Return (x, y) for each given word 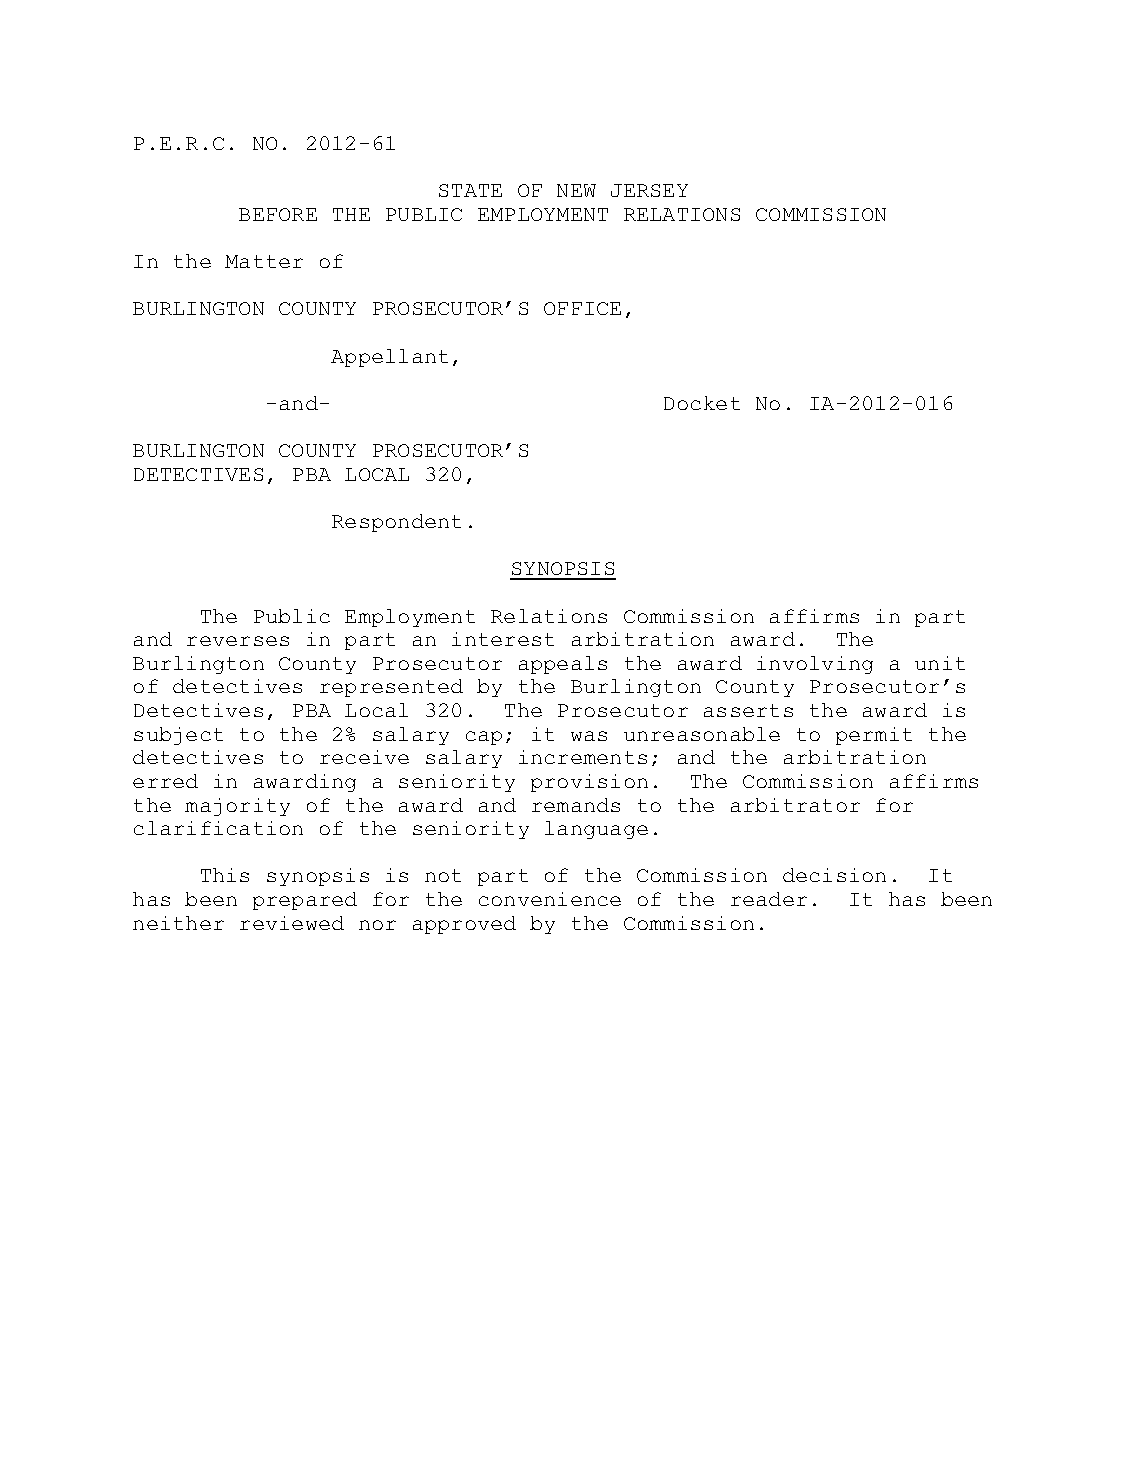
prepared (305, 901)
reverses (238, 641)
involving (815, 665)
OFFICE (582, 308)
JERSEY (649, 190)
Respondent (396, 523)
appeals (563, 665)
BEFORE (278, 214)
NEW (576, 190)
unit (940, 663)
